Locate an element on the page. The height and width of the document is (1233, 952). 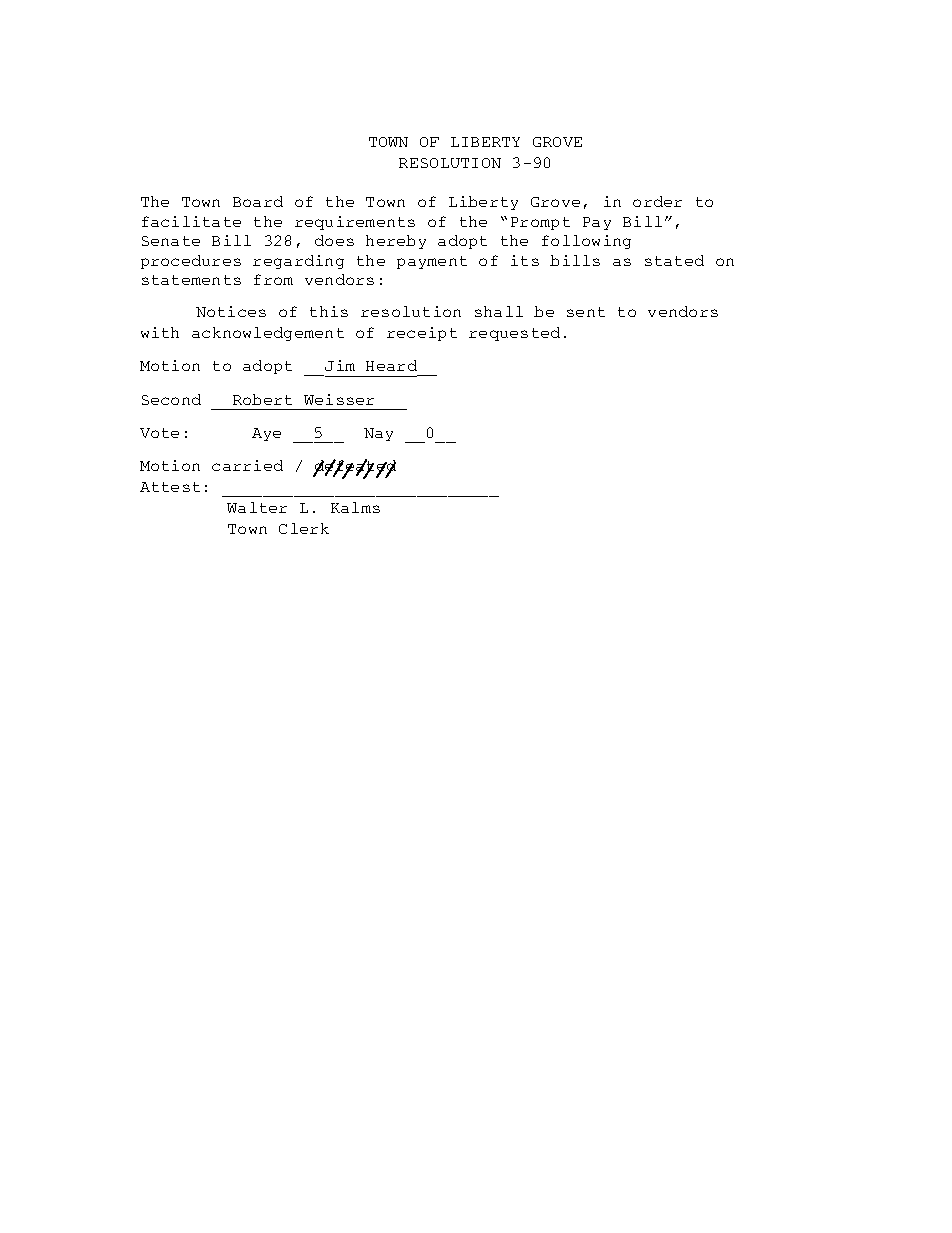
Aye is located at coordinates (266, 434).
